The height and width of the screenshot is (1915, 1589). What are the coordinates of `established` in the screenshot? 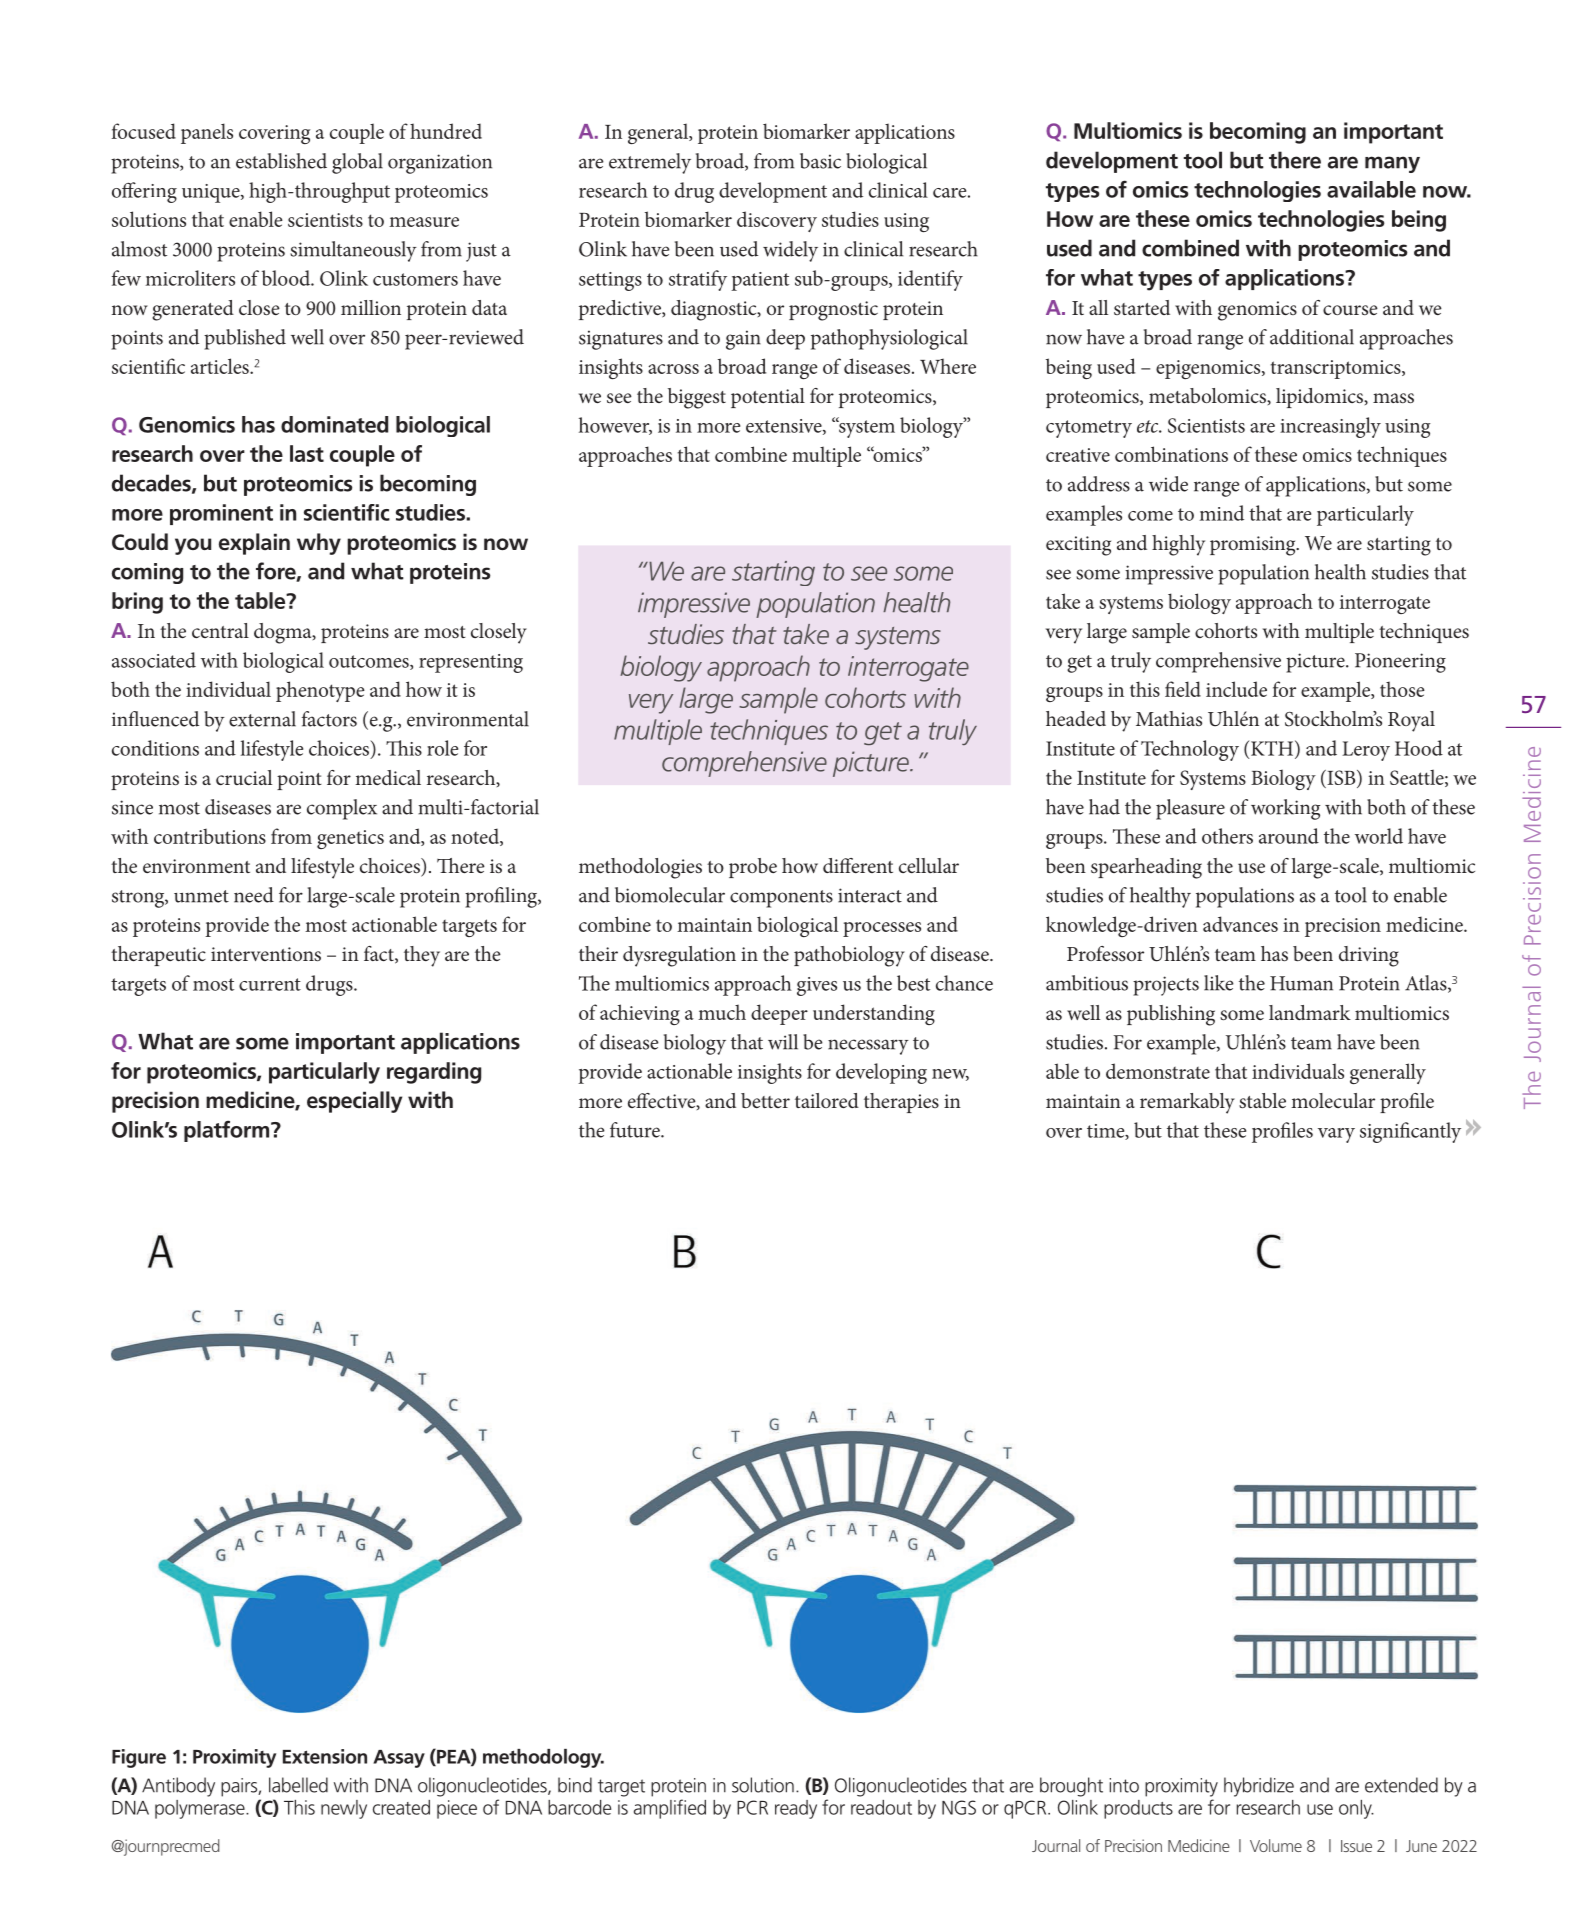 It's located at (281, 161).
